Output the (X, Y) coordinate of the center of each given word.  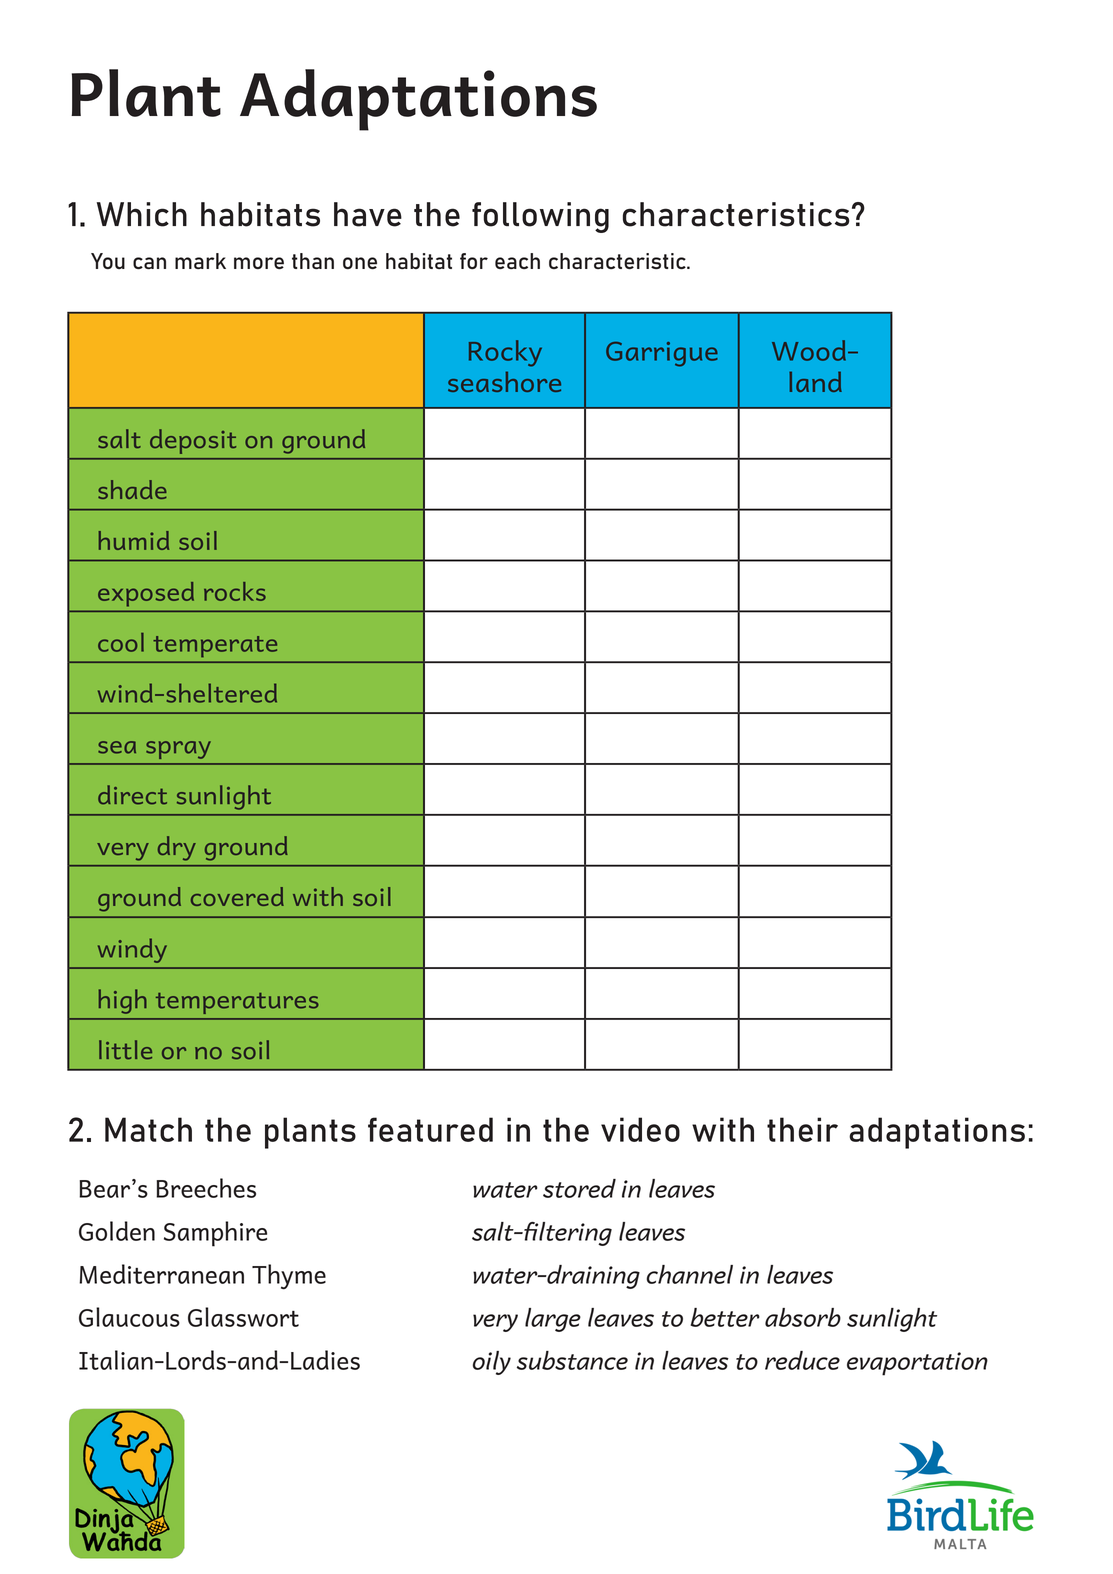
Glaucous (129, 1317)
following (540, 217)
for (474, 261)
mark (200, 261)
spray (178, 750)
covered (237, 896)
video (640, 1129)
